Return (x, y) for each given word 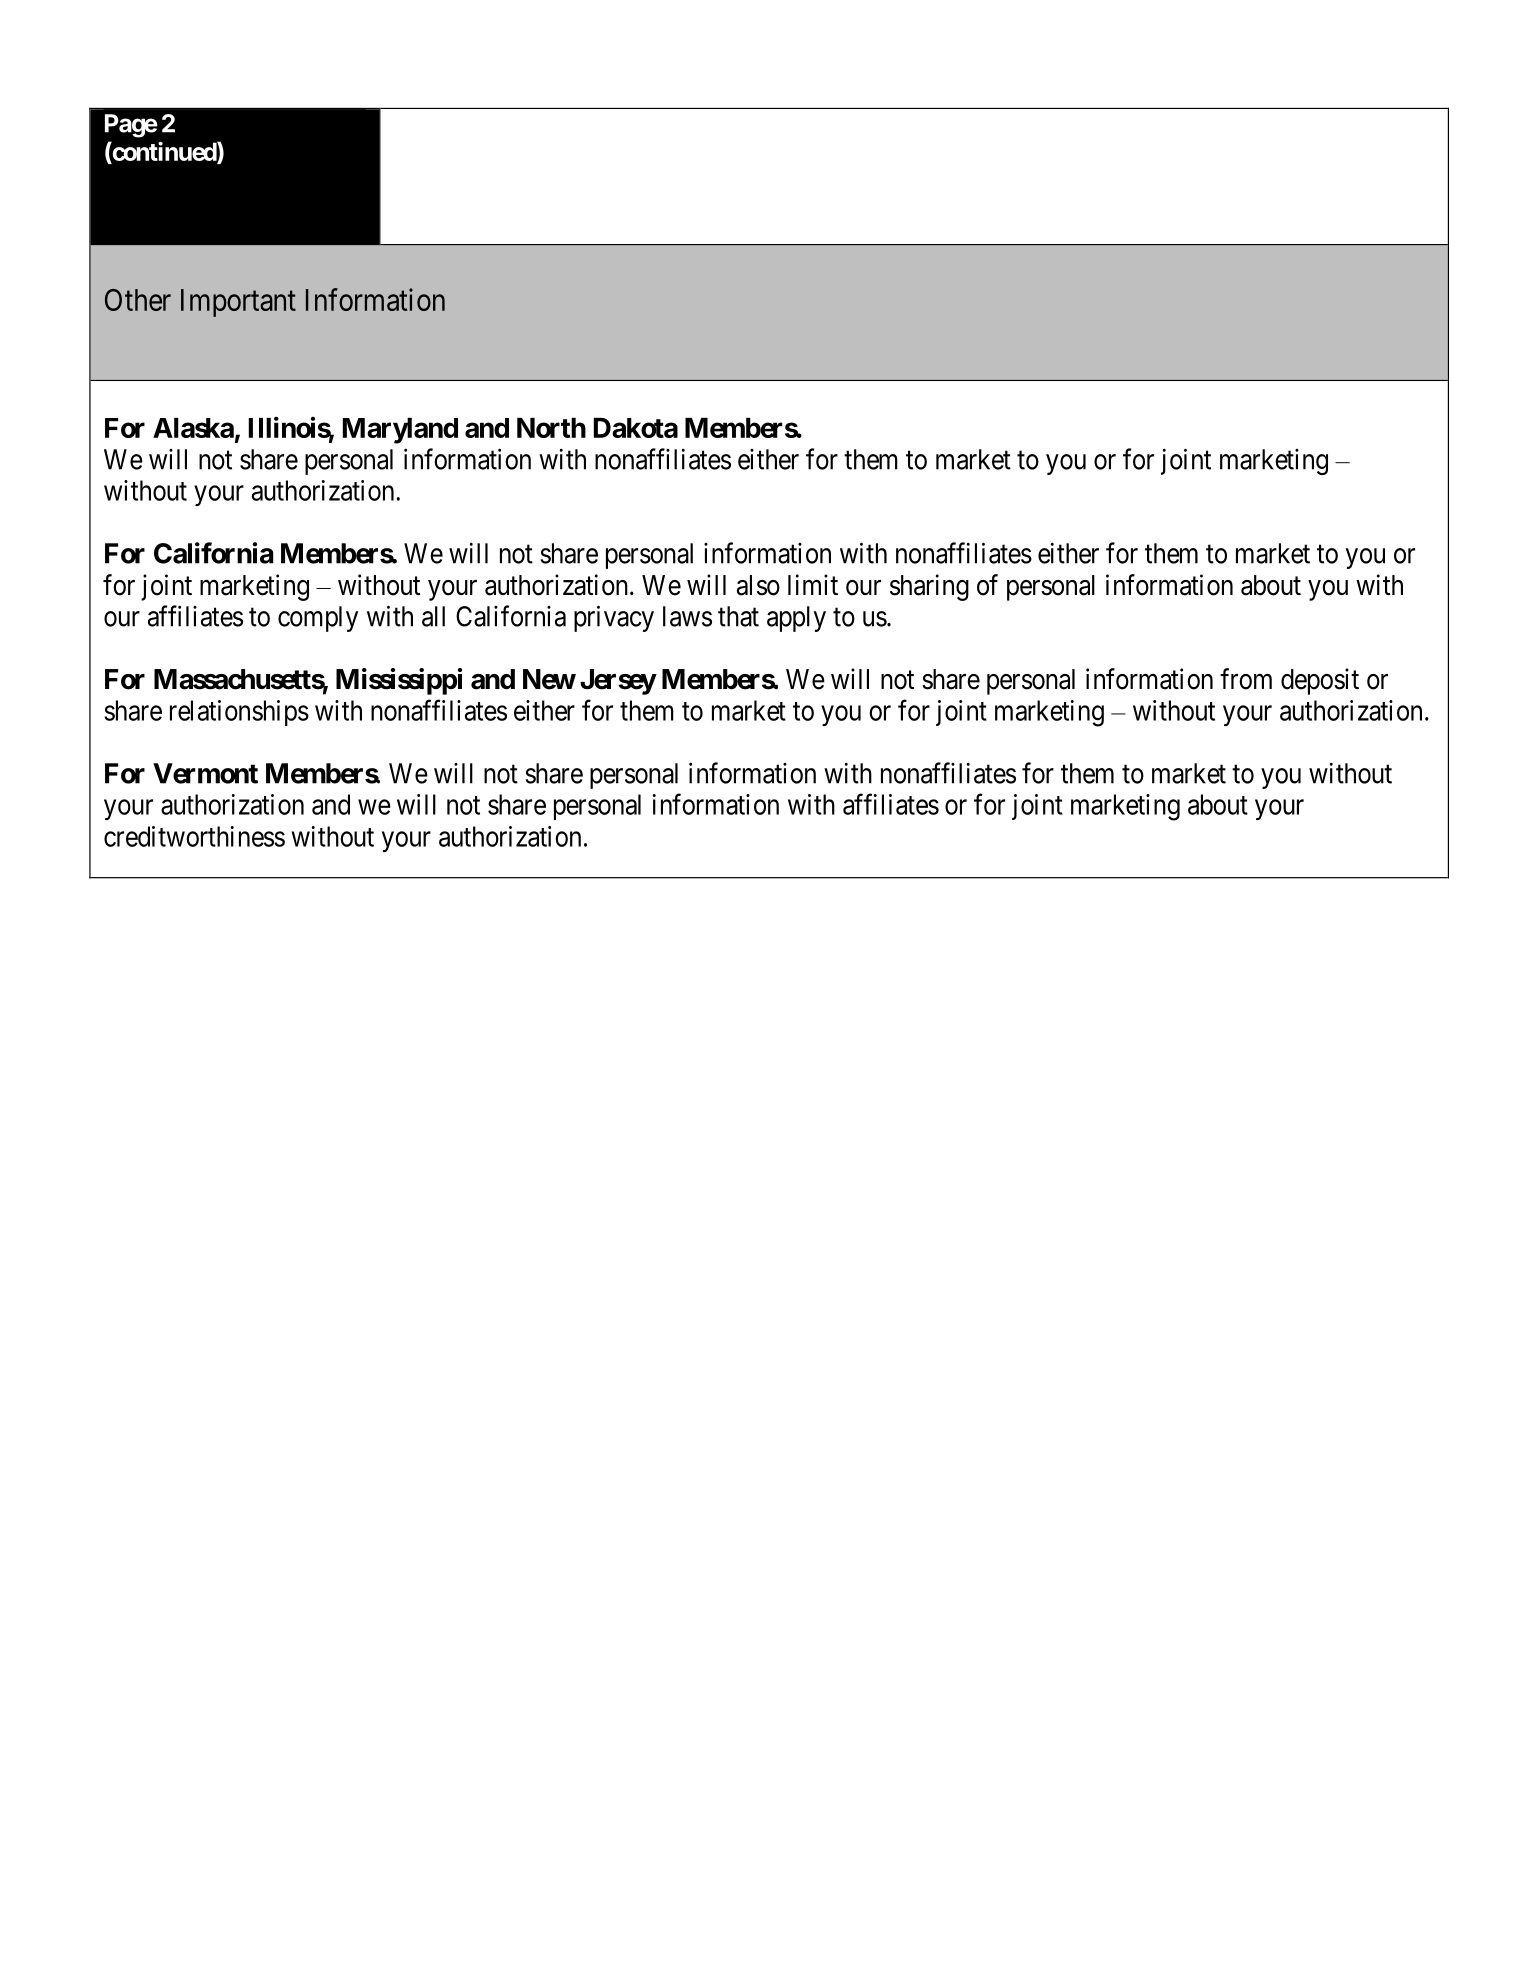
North (551, 428)
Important (238, 303)
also (758, 585)
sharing (929, 587)
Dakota (636, 428)
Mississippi (399, 681)
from (1246, 679)
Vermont (205, 773)
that (738, 616)
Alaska (193, 428)
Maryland (400, 431)
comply (318, 619)
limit (813, 584)
